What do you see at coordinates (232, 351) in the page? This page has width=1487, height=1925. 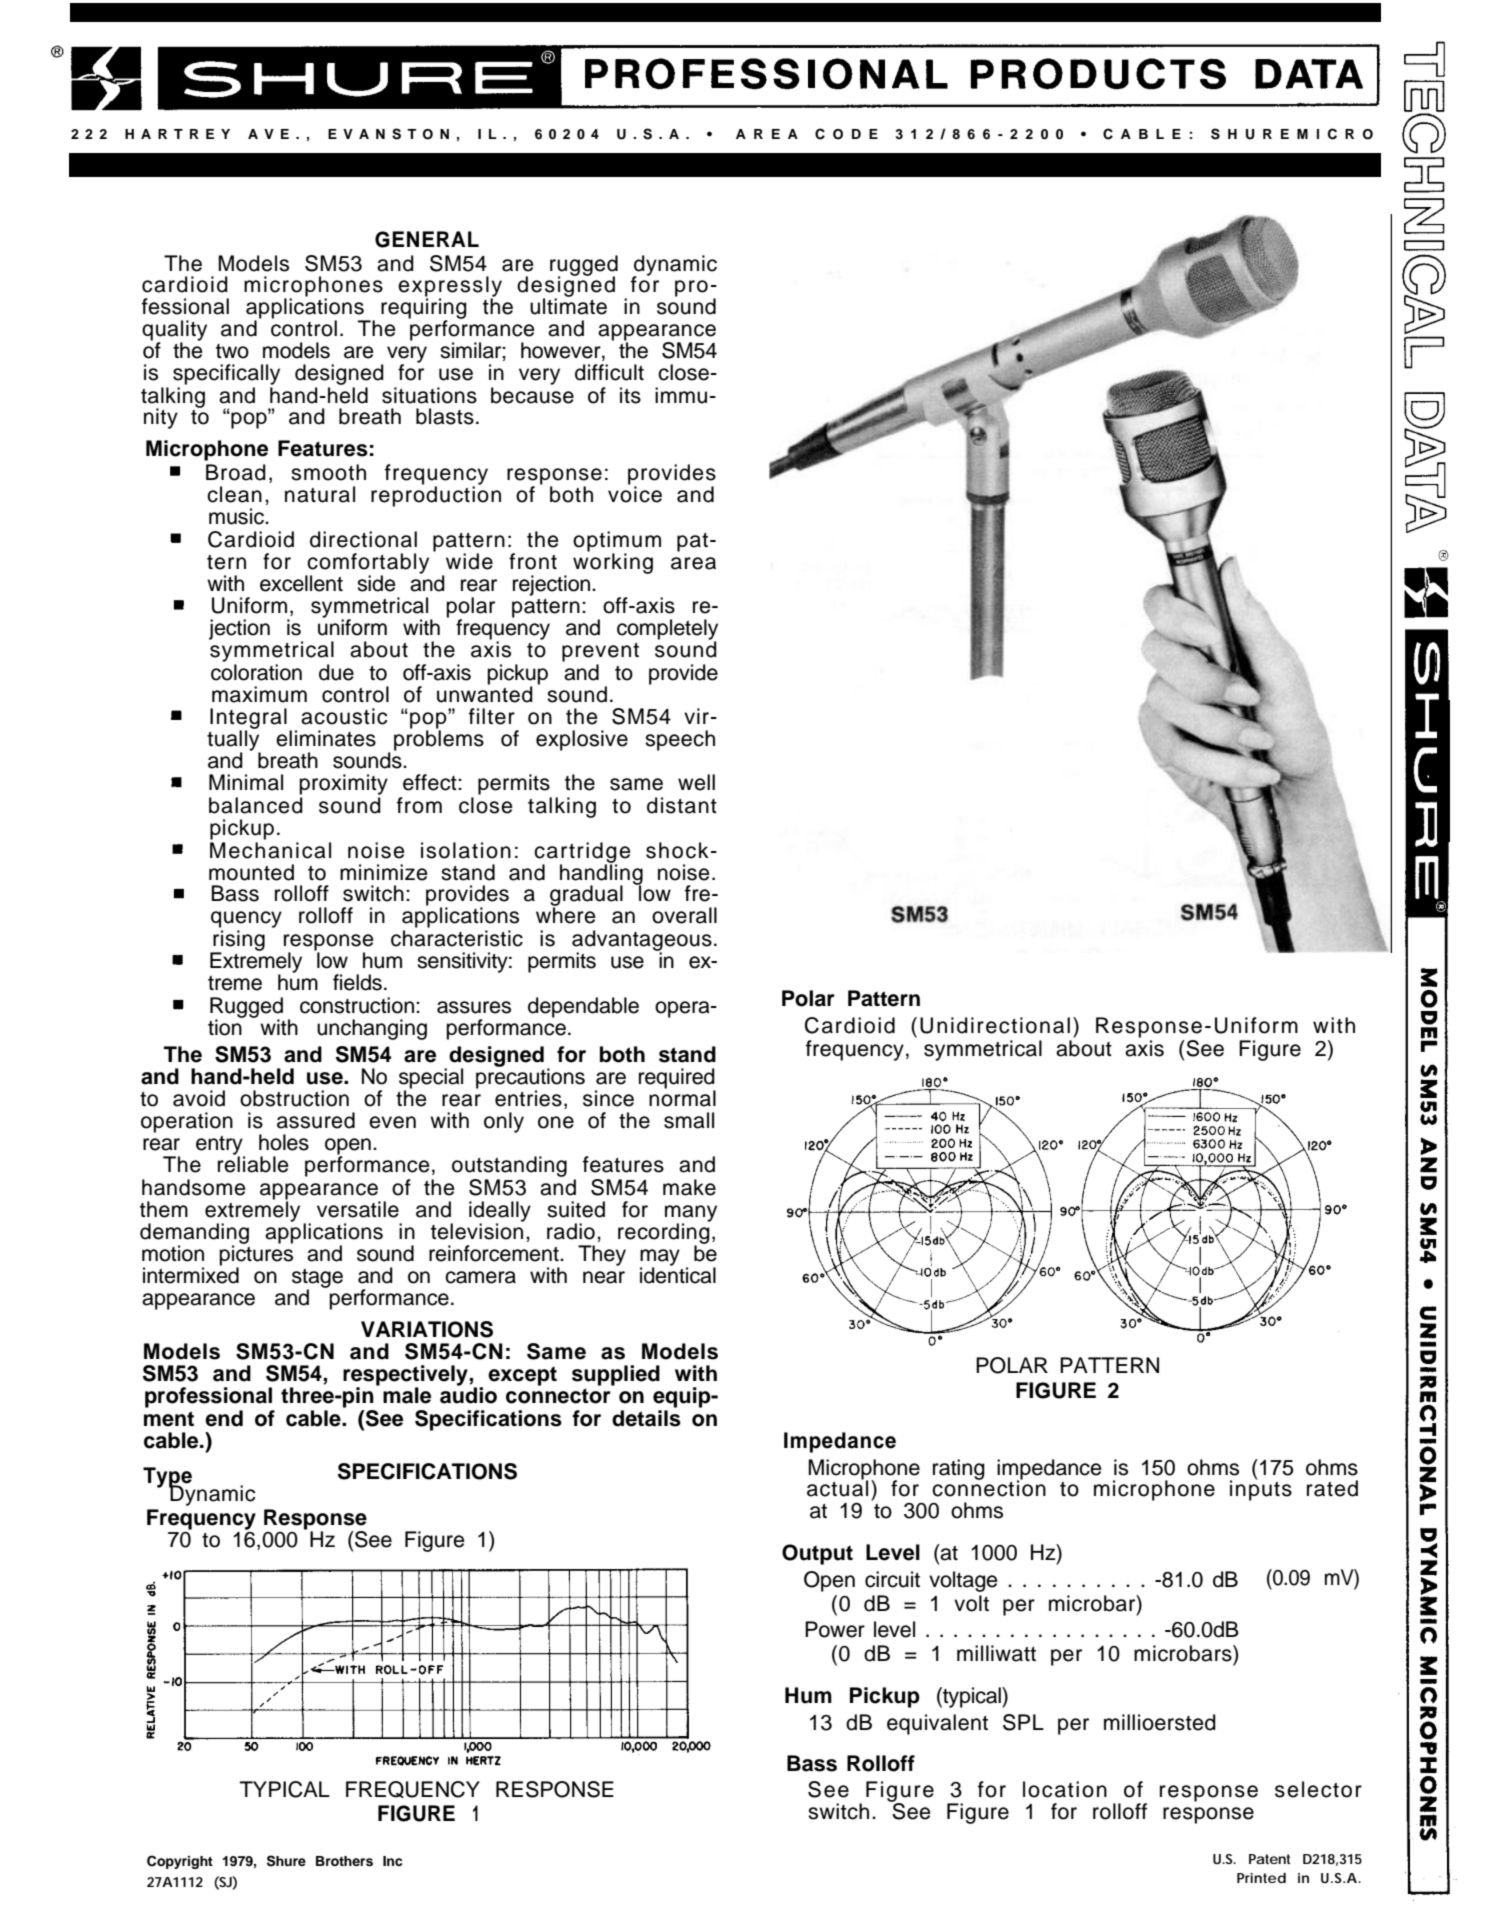 I see `two` at bounding box center [232, 351].
